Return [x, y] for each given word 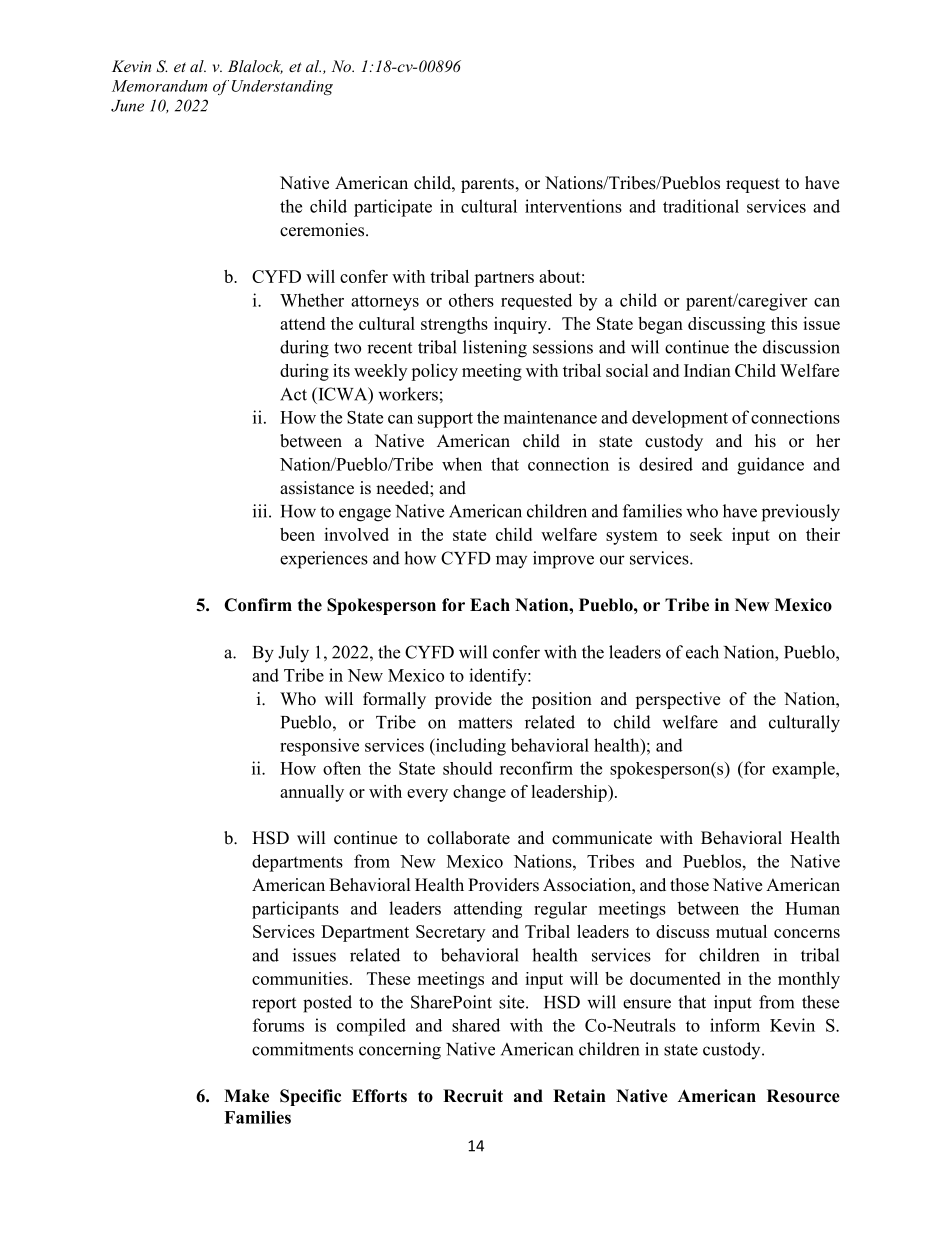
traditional [701, 206]
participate [393, 208]
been [297, 534]
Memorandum [159, 86]
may [511, 561]
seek [706, 534]
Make [246, 1096]
